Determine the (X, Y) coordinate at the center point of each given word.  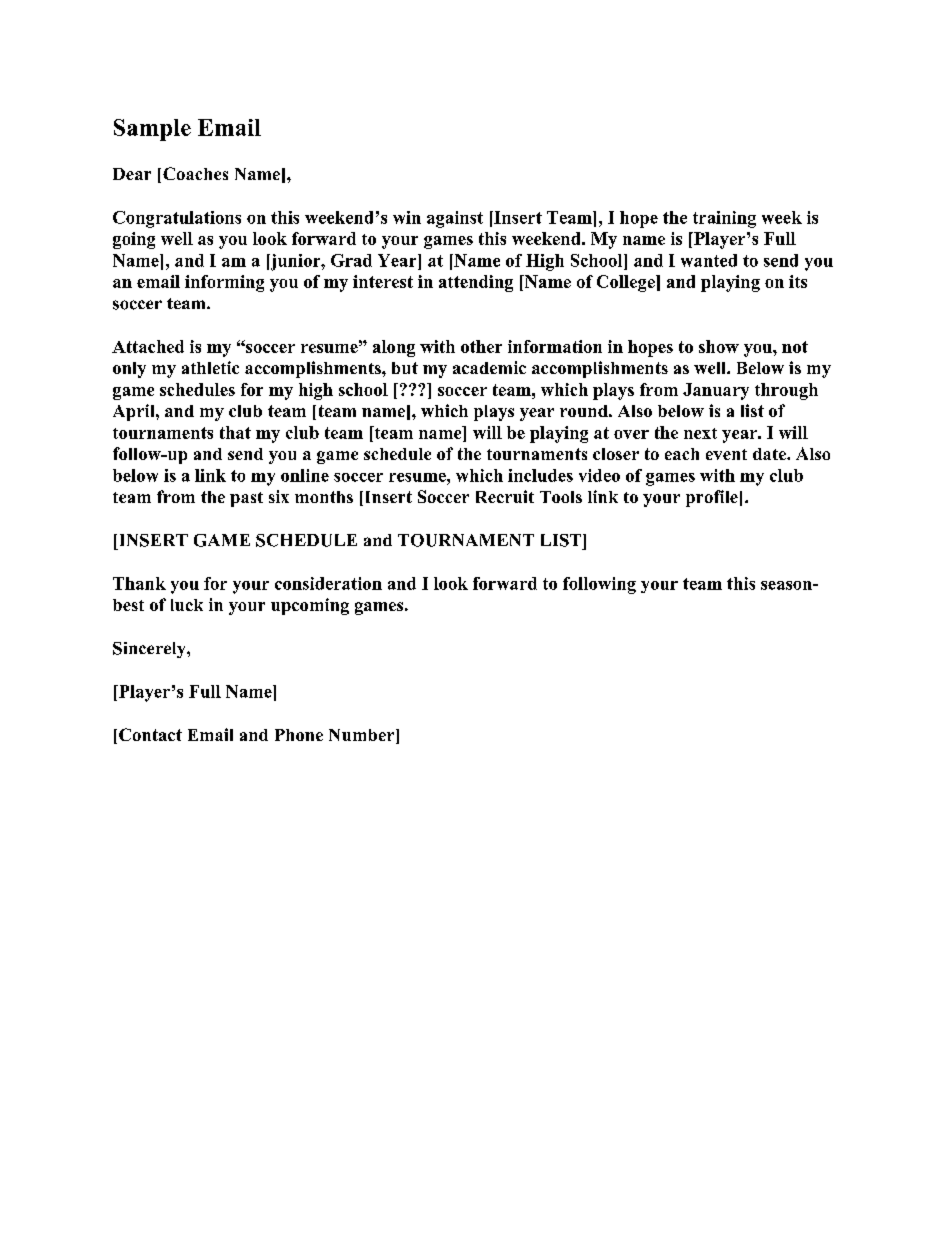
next (700, 433)
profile (712, 498)
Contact (150, 734)
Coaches (195, 173)
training (724, 219)
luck (187, 605)
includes (540, 475)
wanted (709, 260)
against (455, 219)
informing (224, 283)
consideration (328, 583)
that (235, 432)
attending (476, 283)
